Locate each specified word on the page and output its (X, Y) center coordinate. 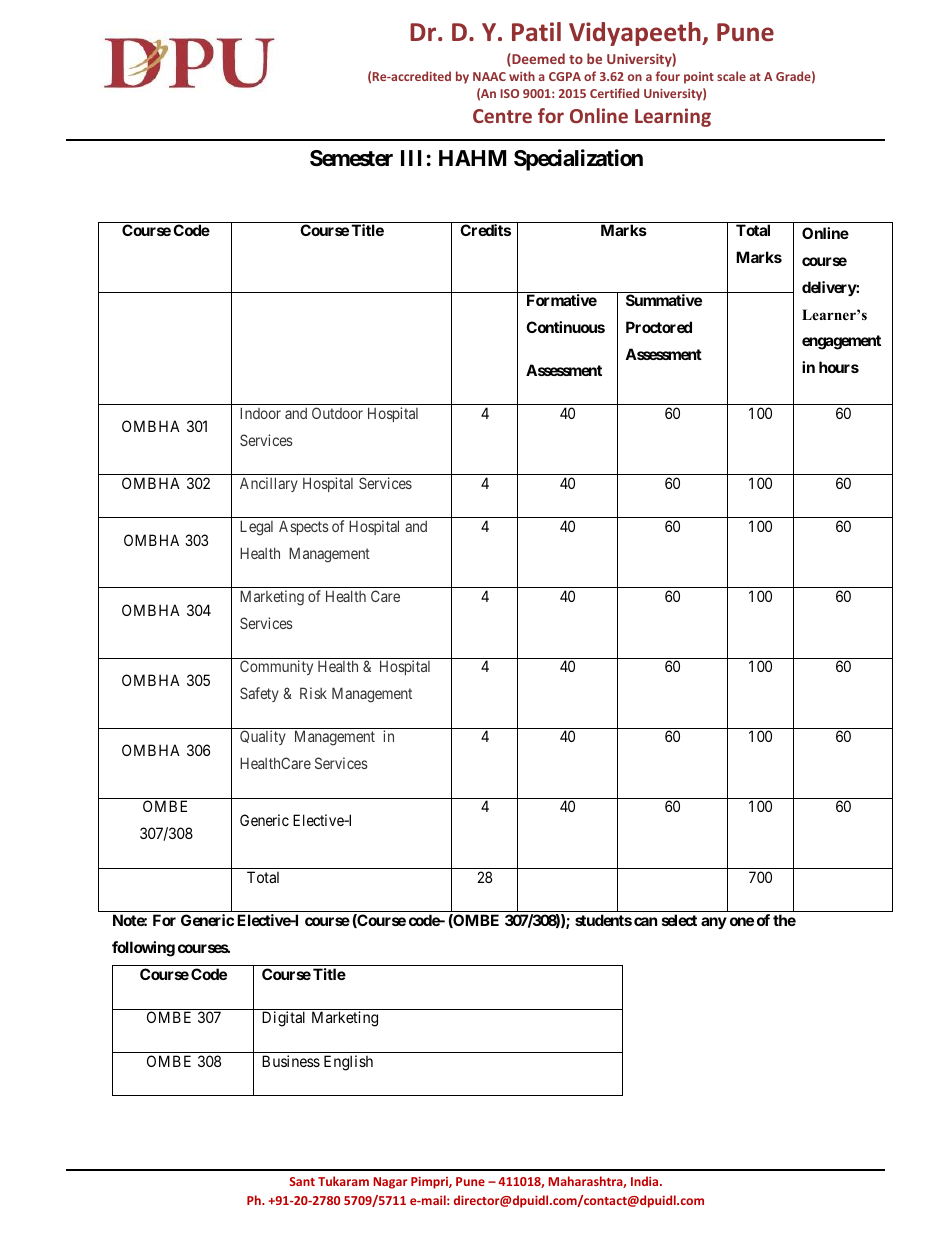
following (143, 949)
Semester (351, 158)
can (645, 921)
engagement (841, 342)
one (742, 921)
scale (731, 76)
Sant (302, 1181)
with (522, 76)
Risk (313, 693)
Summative (664, 300)
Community (276, 667)
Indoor (260, 413)
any (714, 923)
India (646, 1181)
